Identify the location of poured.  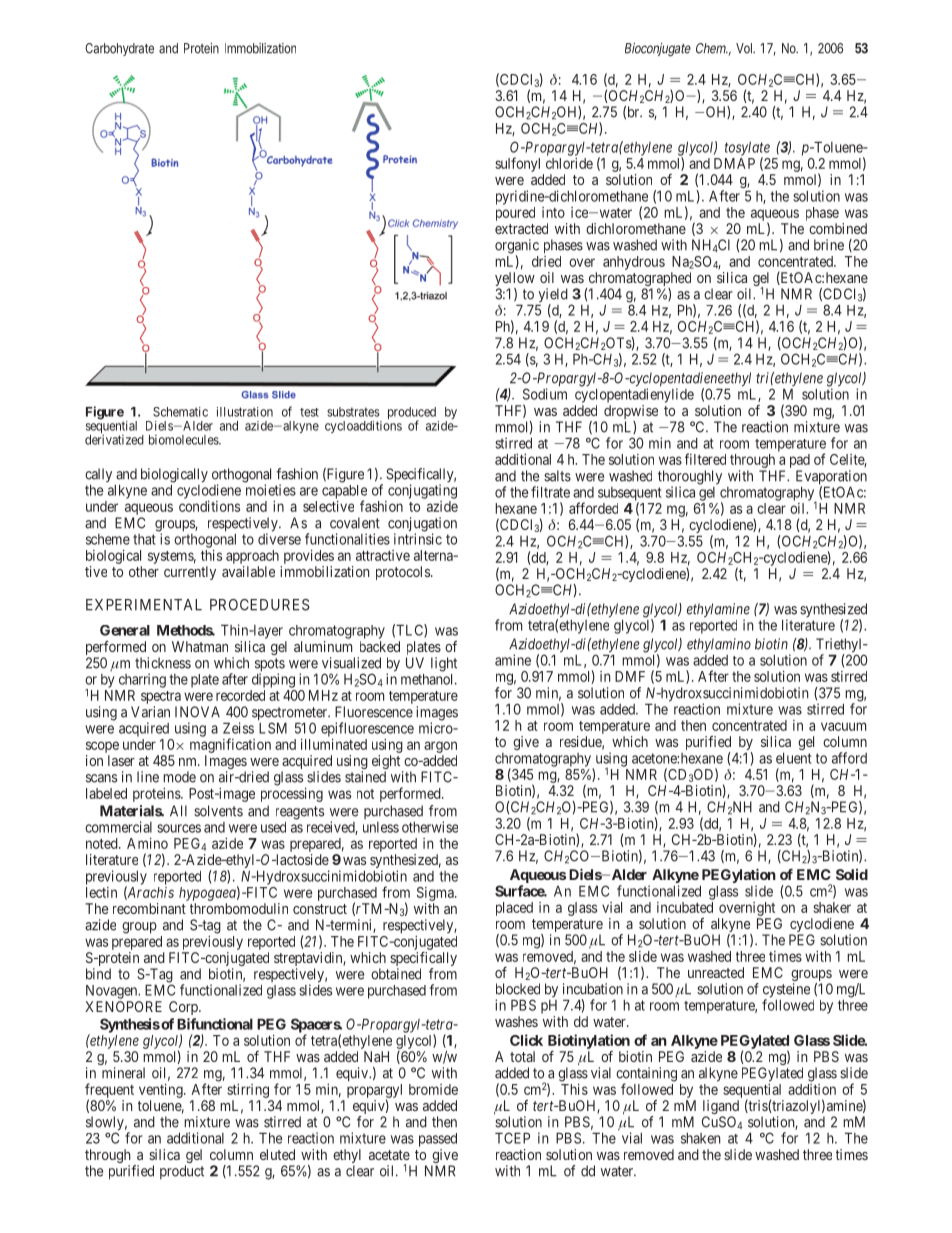
(515, 214).
